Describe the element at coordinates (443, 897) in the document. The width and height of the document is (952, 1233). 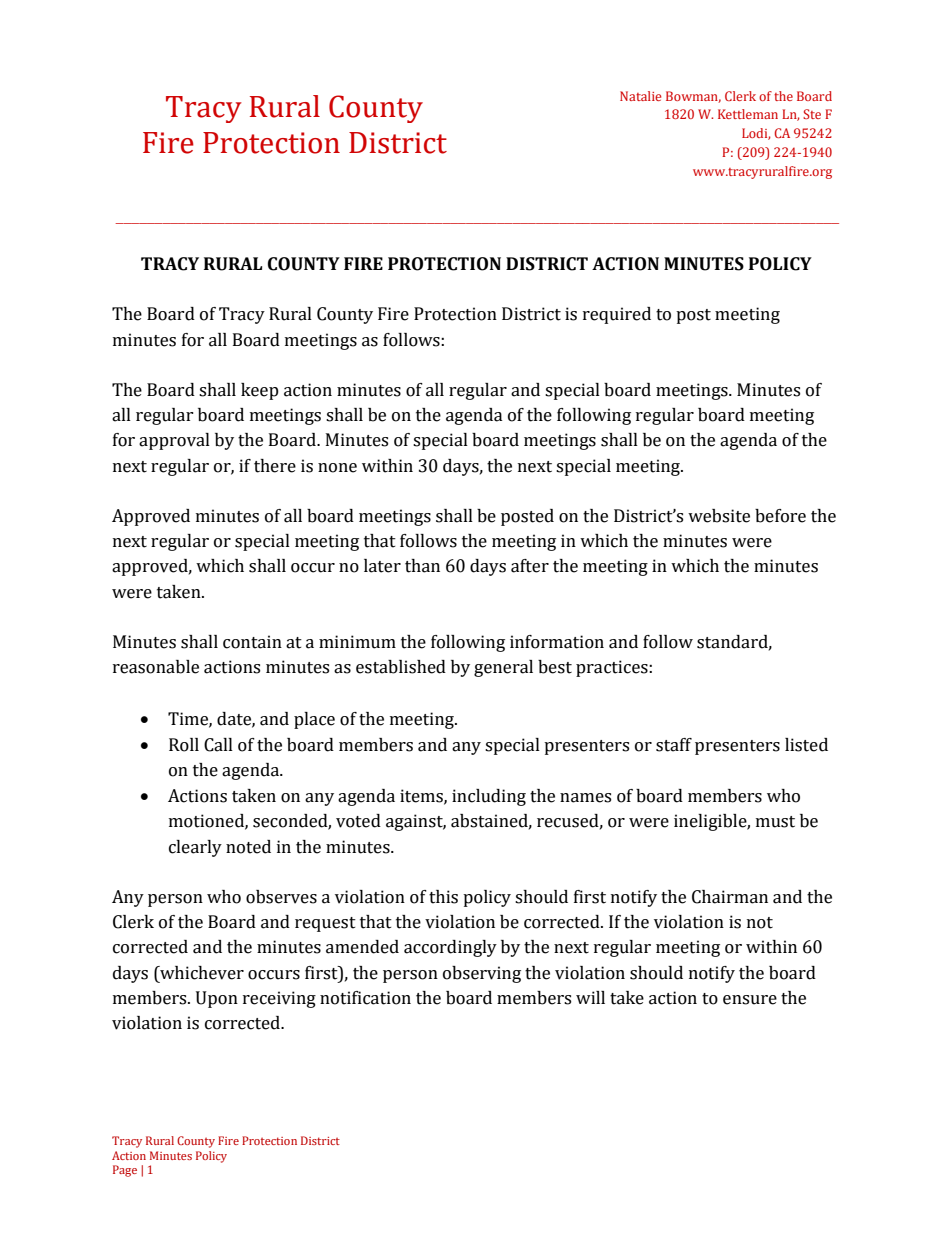
I see `this` at that location.
